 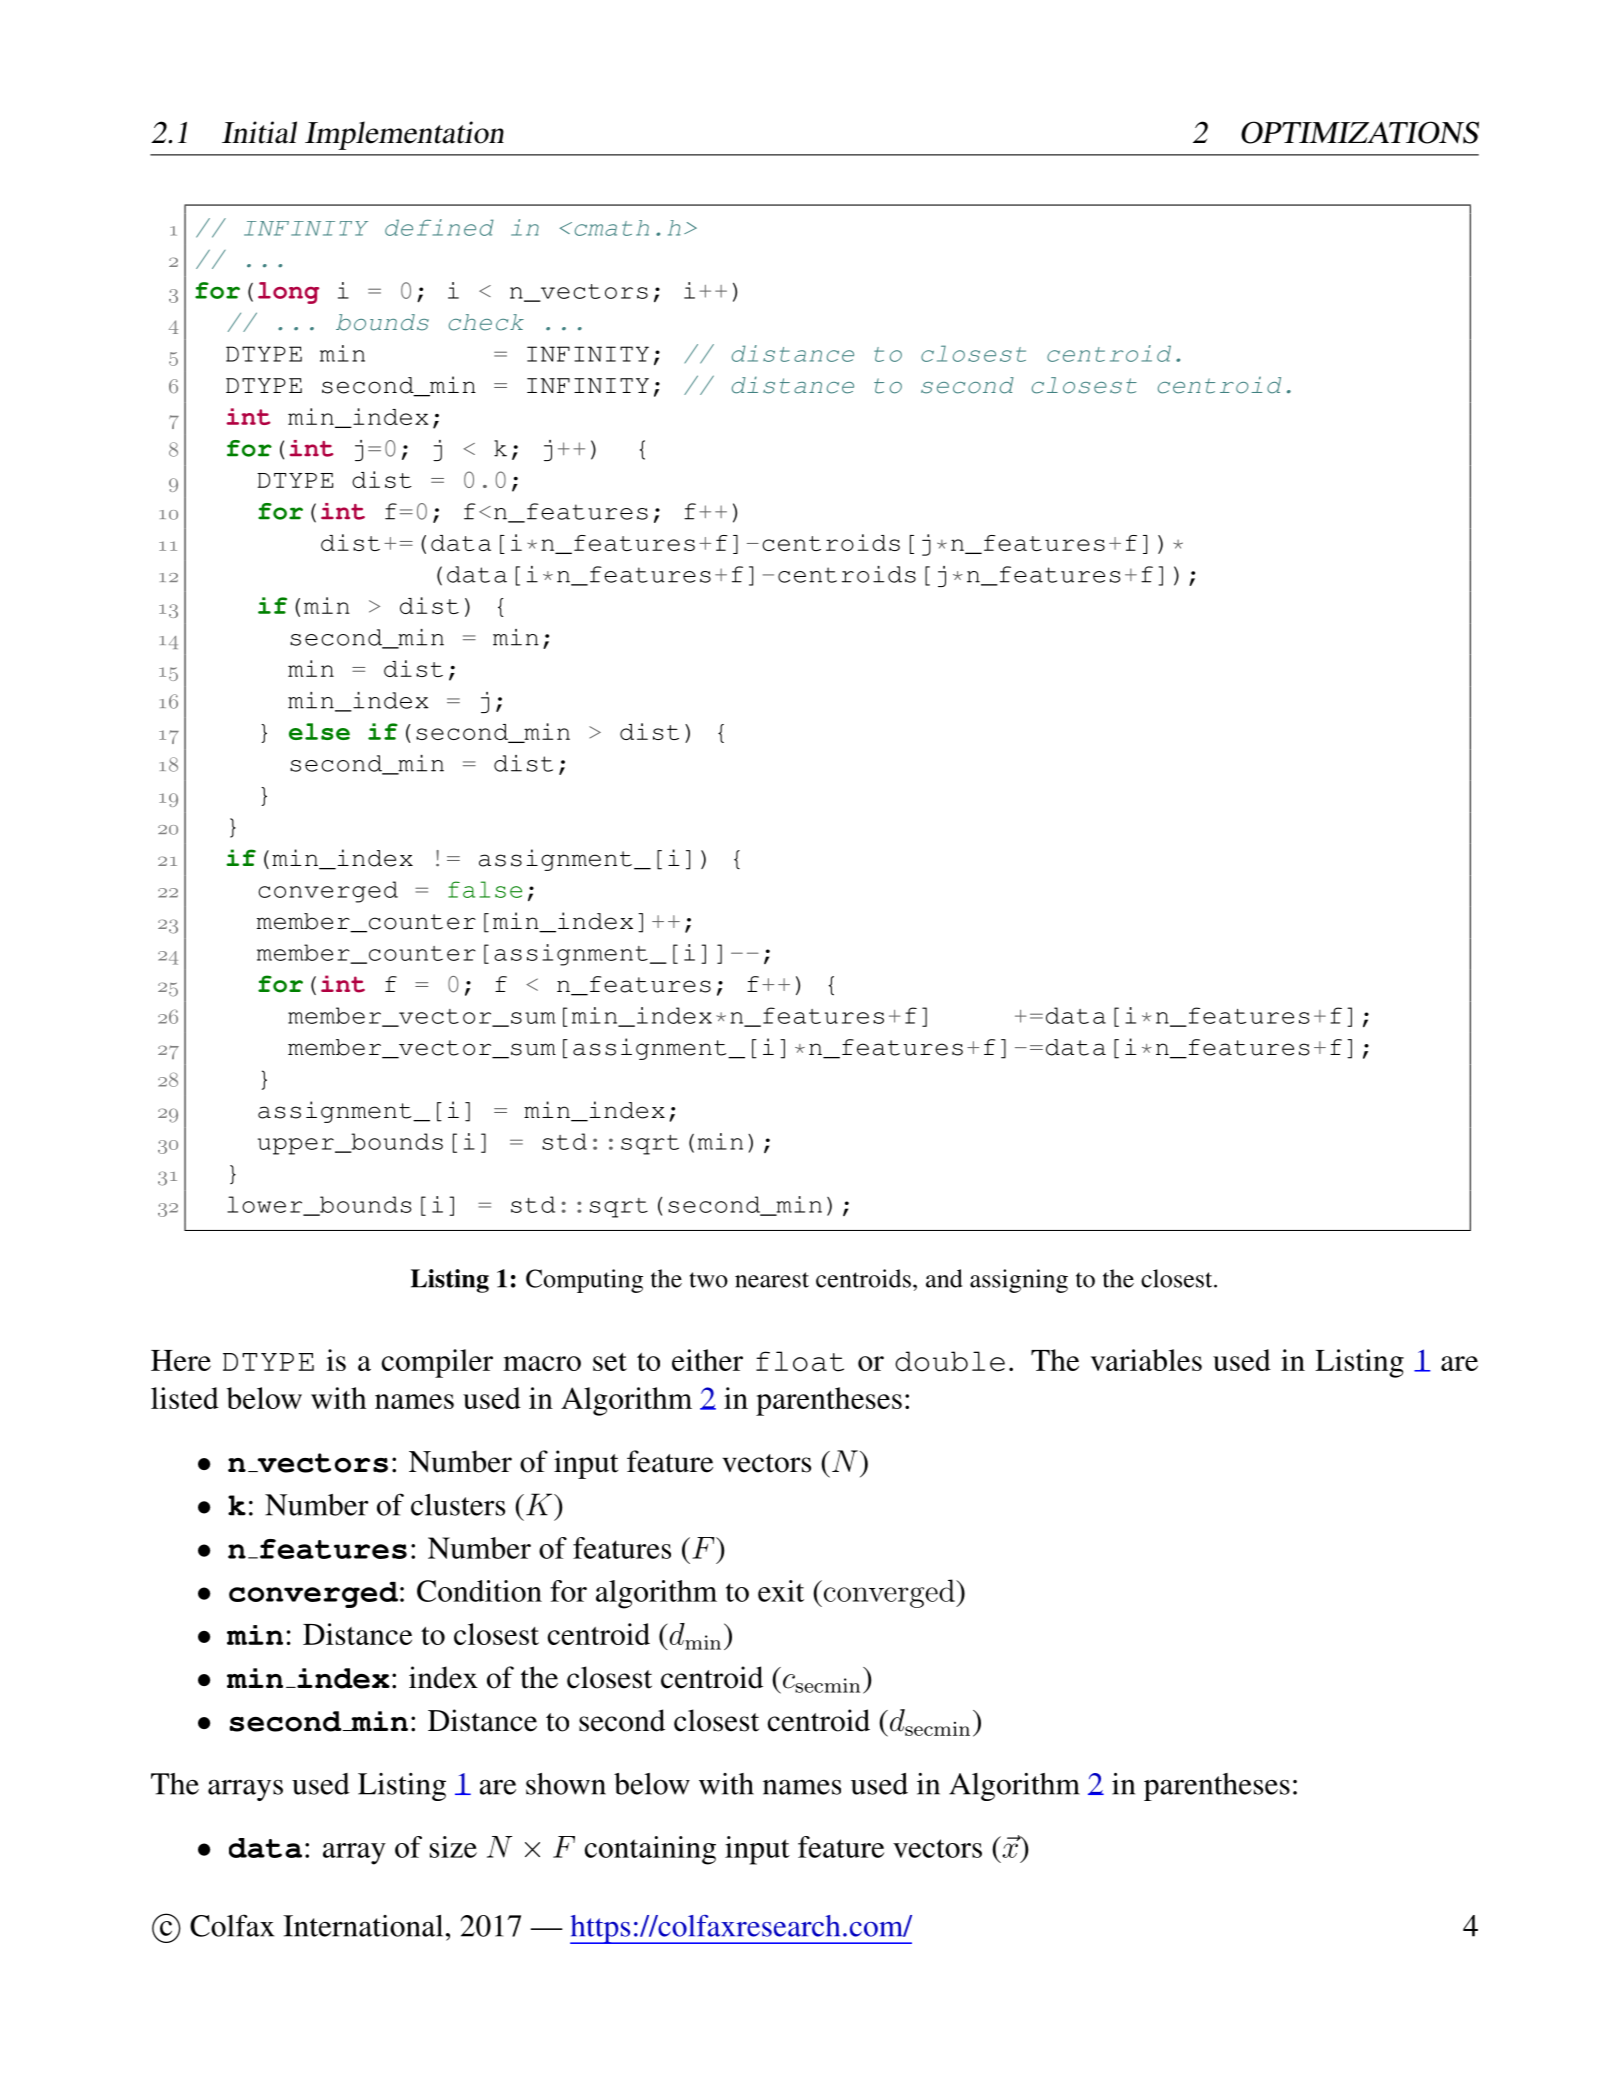 I want to click on containing, so click(x=650, y=1850).
